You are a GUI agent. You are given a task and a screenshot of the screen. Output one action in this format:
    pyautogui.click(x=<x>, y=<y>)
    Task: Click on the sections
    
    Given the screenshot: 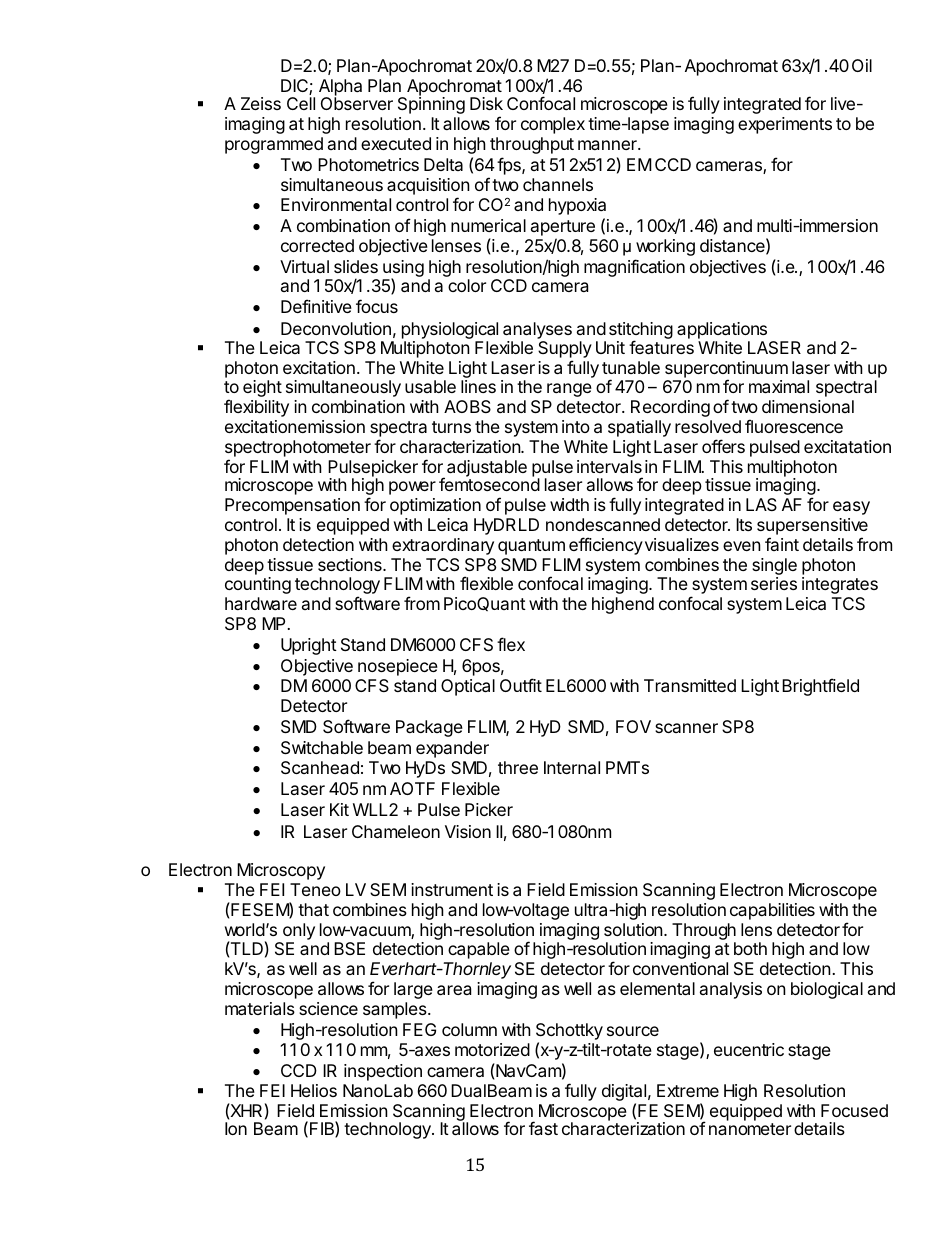 What is the action you would take?
    pyautogui.click(x=351, y=564)
